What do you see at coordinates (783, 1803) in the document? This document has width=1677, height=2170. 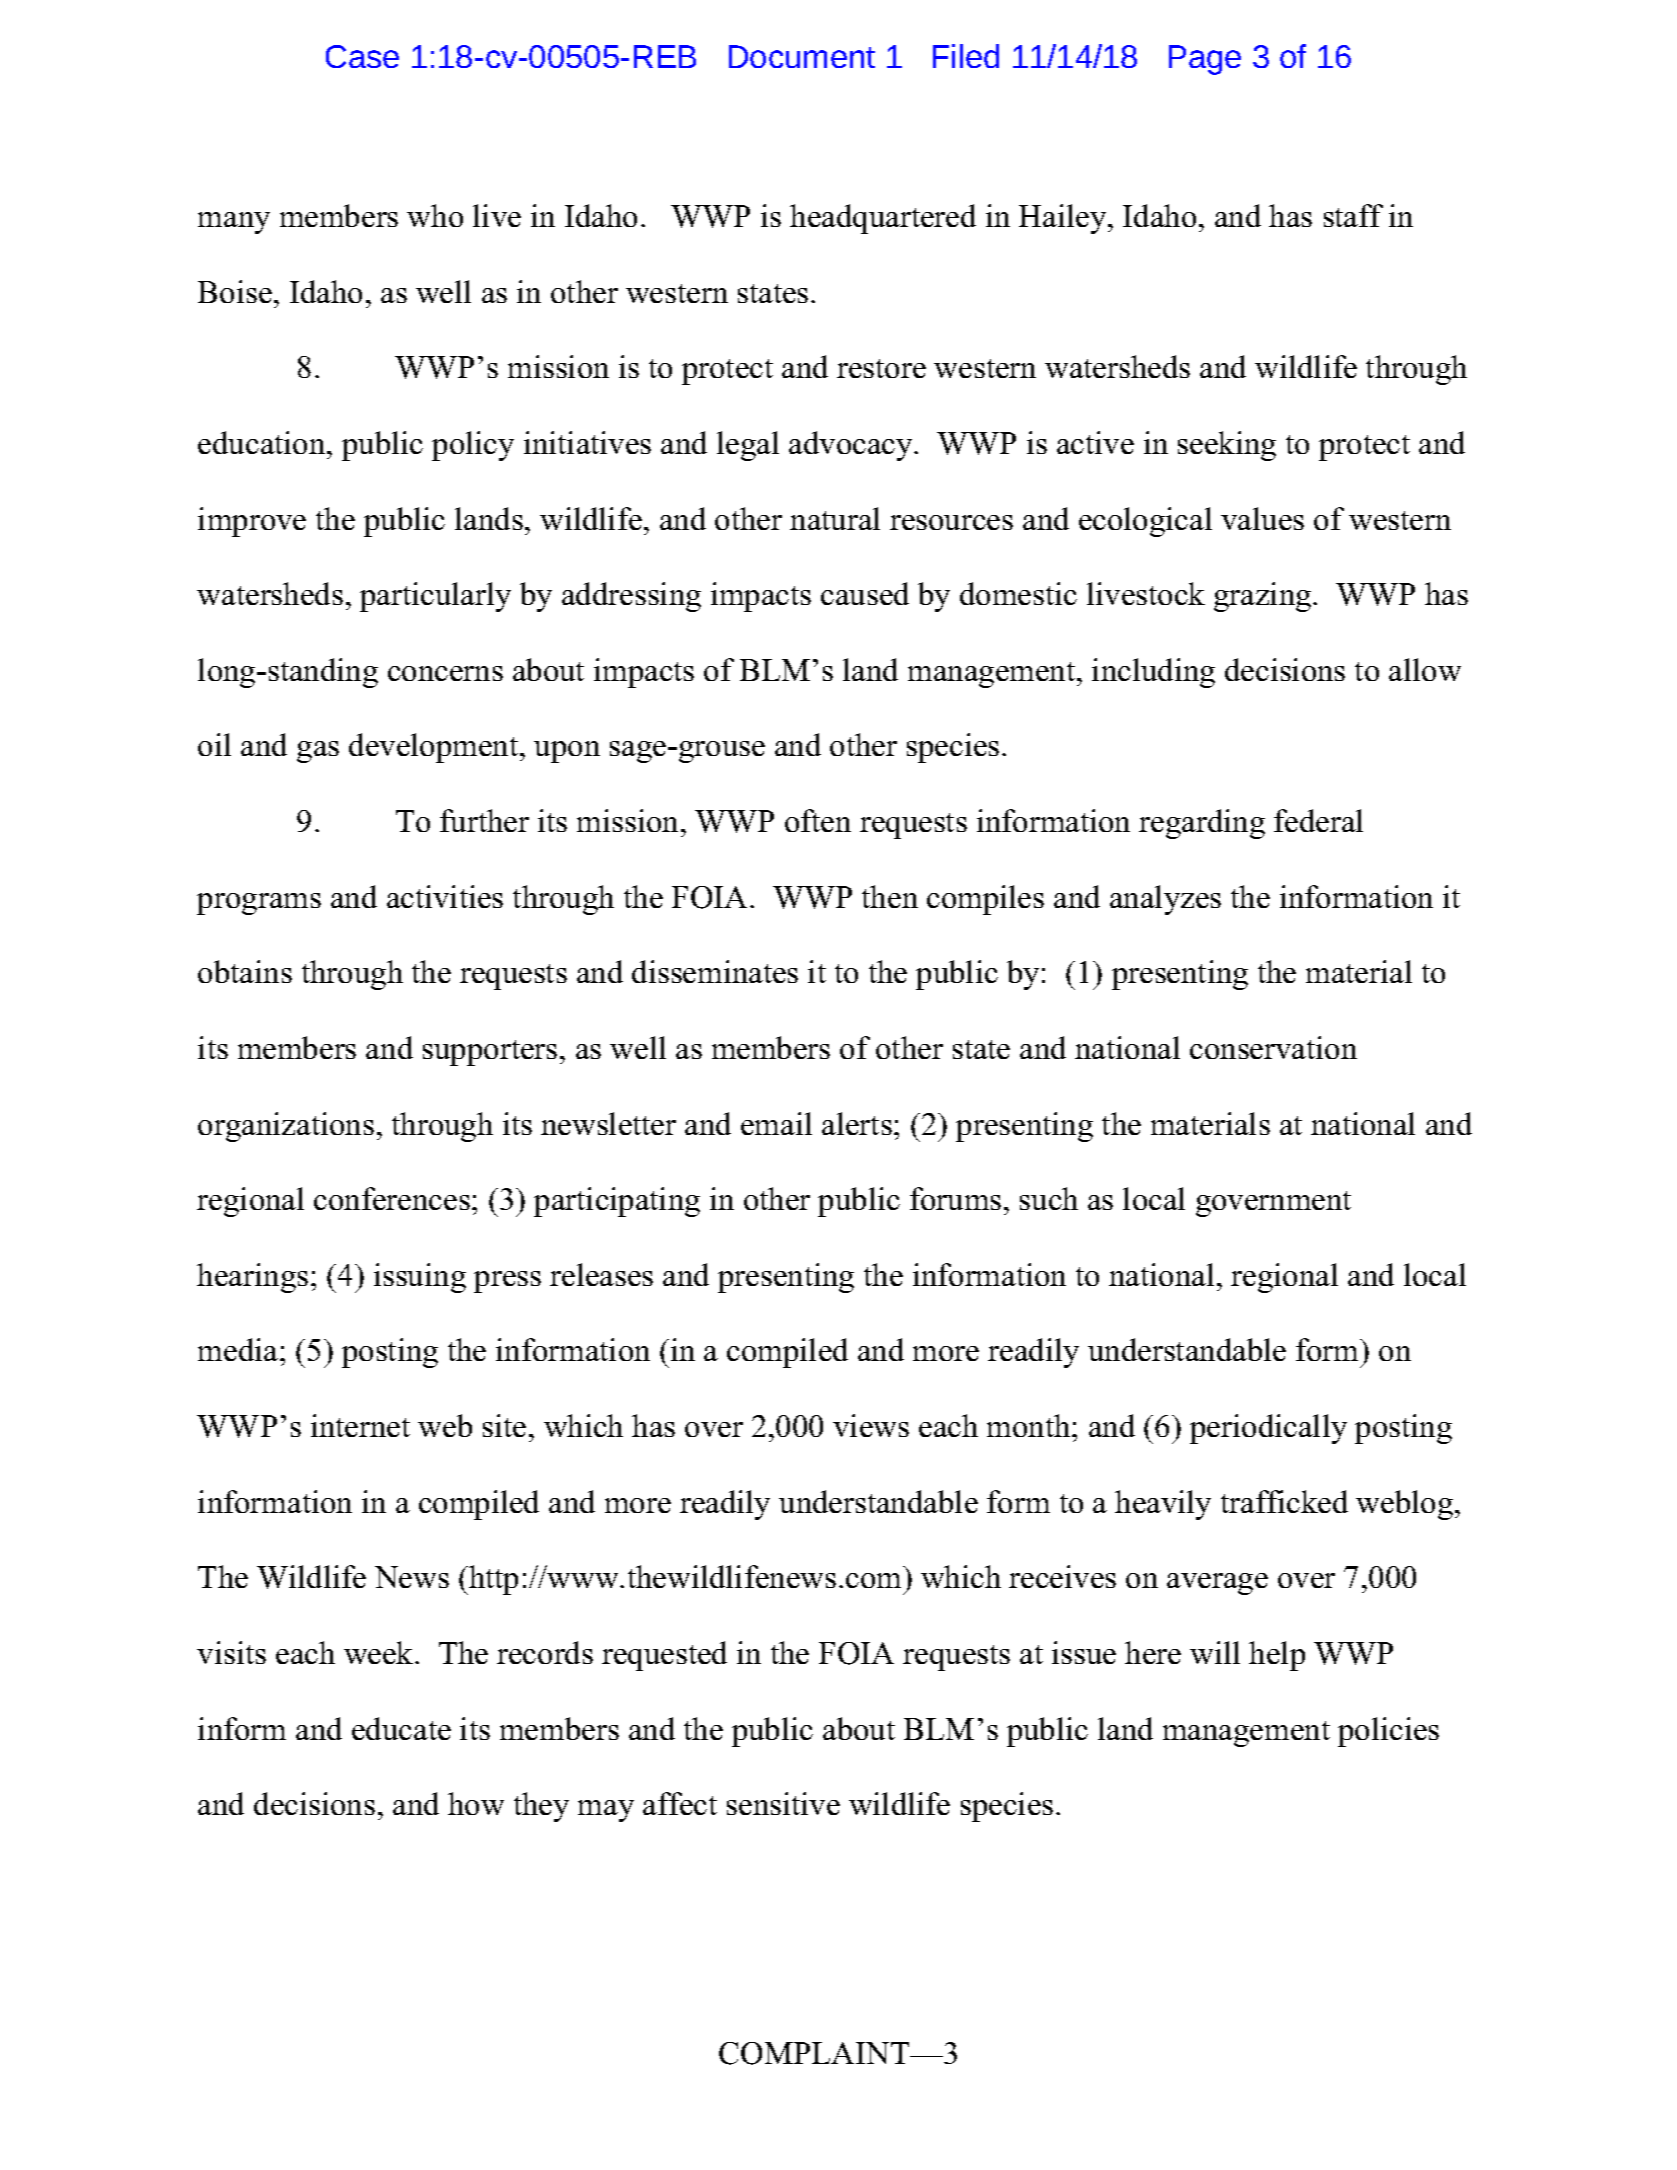 I see `sensitive` at bounding box center [783, 1803].
